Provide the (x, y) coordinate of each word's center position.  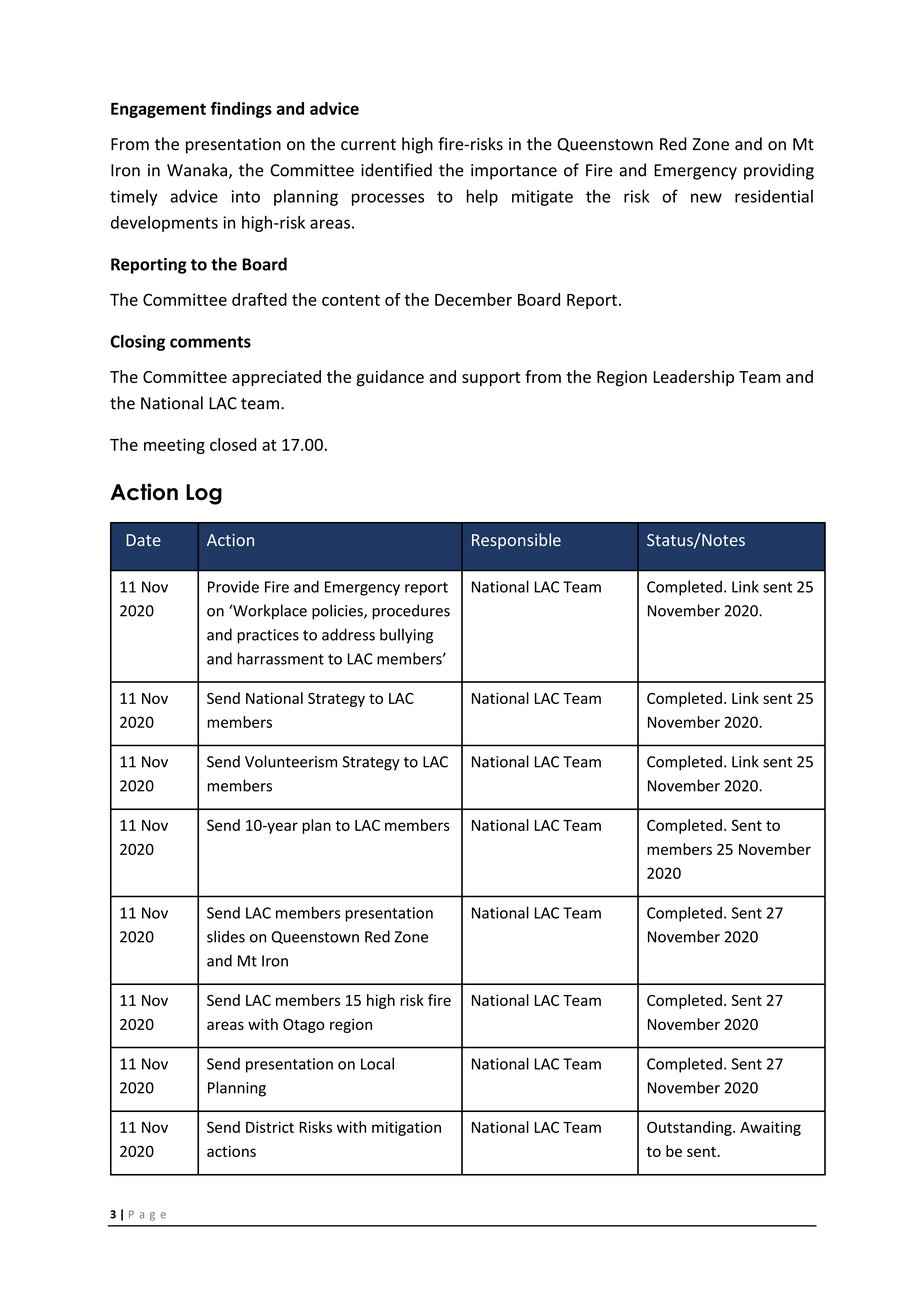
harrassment (280, 658)
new (706, 198)
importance (514, 172)
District (270, 1127)
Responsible (516, 541)
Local (377, 1063)
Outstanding (690, 1128)
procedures (411, 612)
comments (210, 342)
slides (226, 936)
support (491, 379)
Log (204, 494)
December (473, 299)
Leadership (693, 378)
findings (241, 110)
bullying (406, 636)
